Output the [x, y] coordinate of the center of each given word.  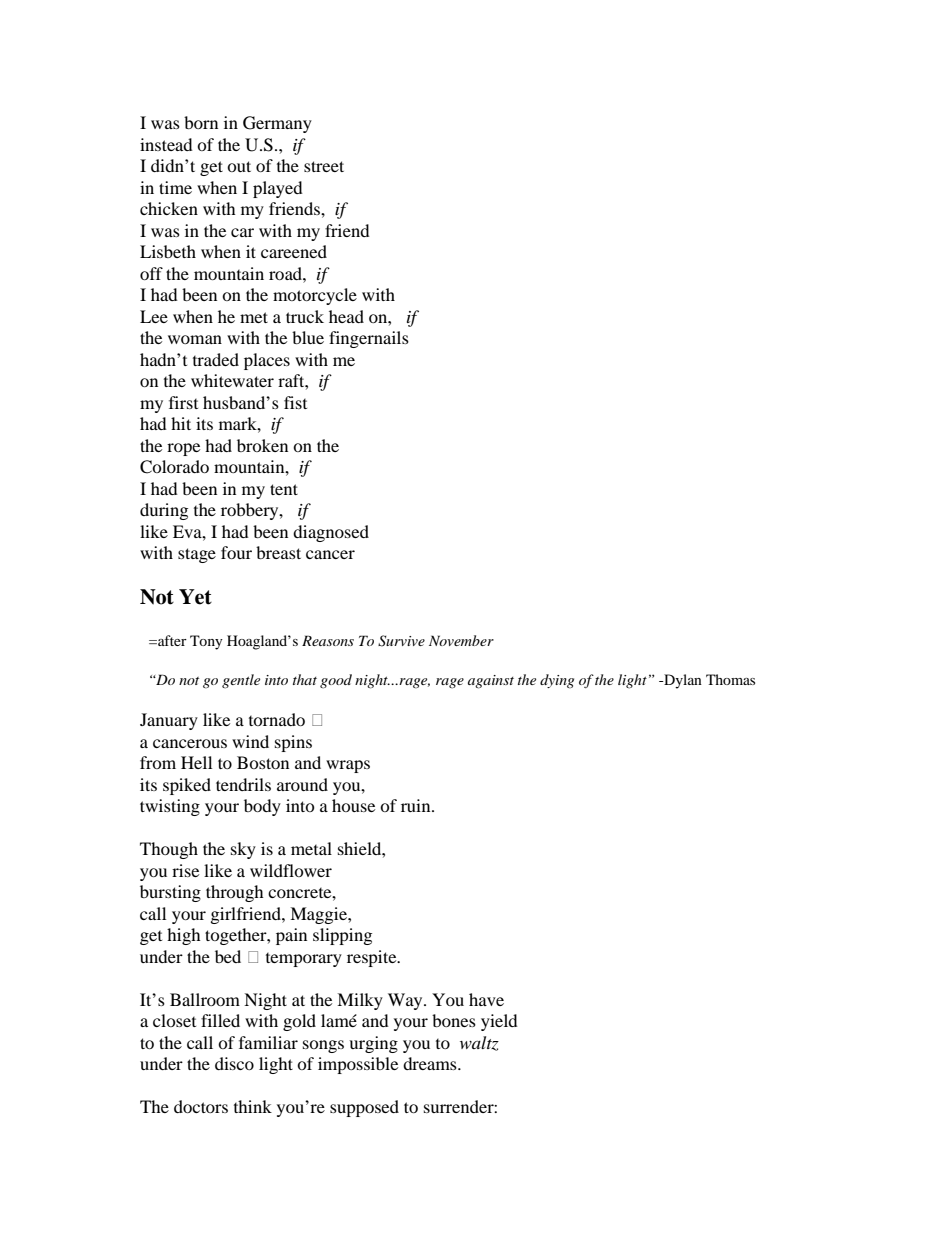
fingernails [369, 339]
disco [234, 1063]
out [239, 166]
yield [499, 1022]
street [324, 166]
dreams [431, 1063]
